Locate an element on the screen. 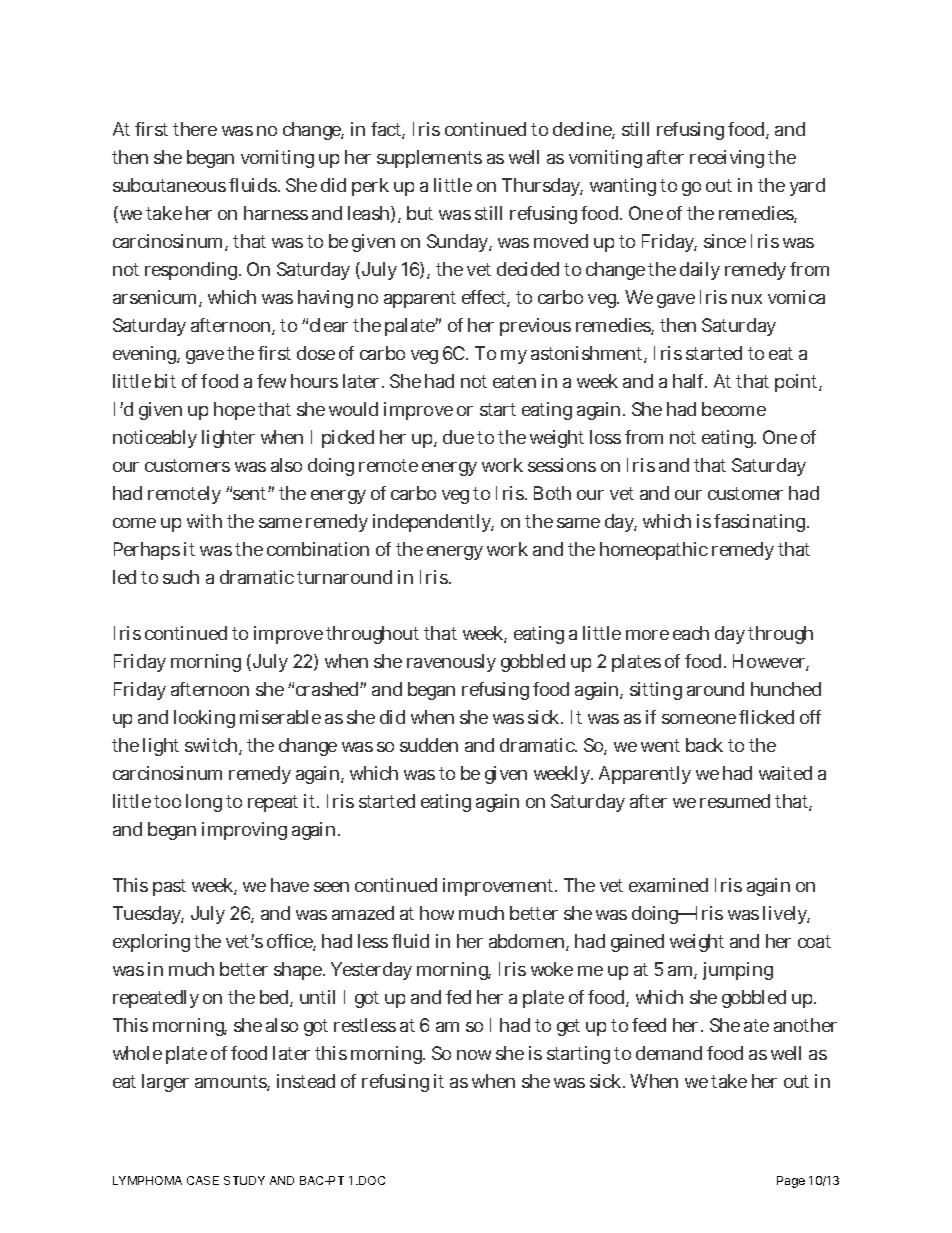  looking is located at coordinates (204, 719).
